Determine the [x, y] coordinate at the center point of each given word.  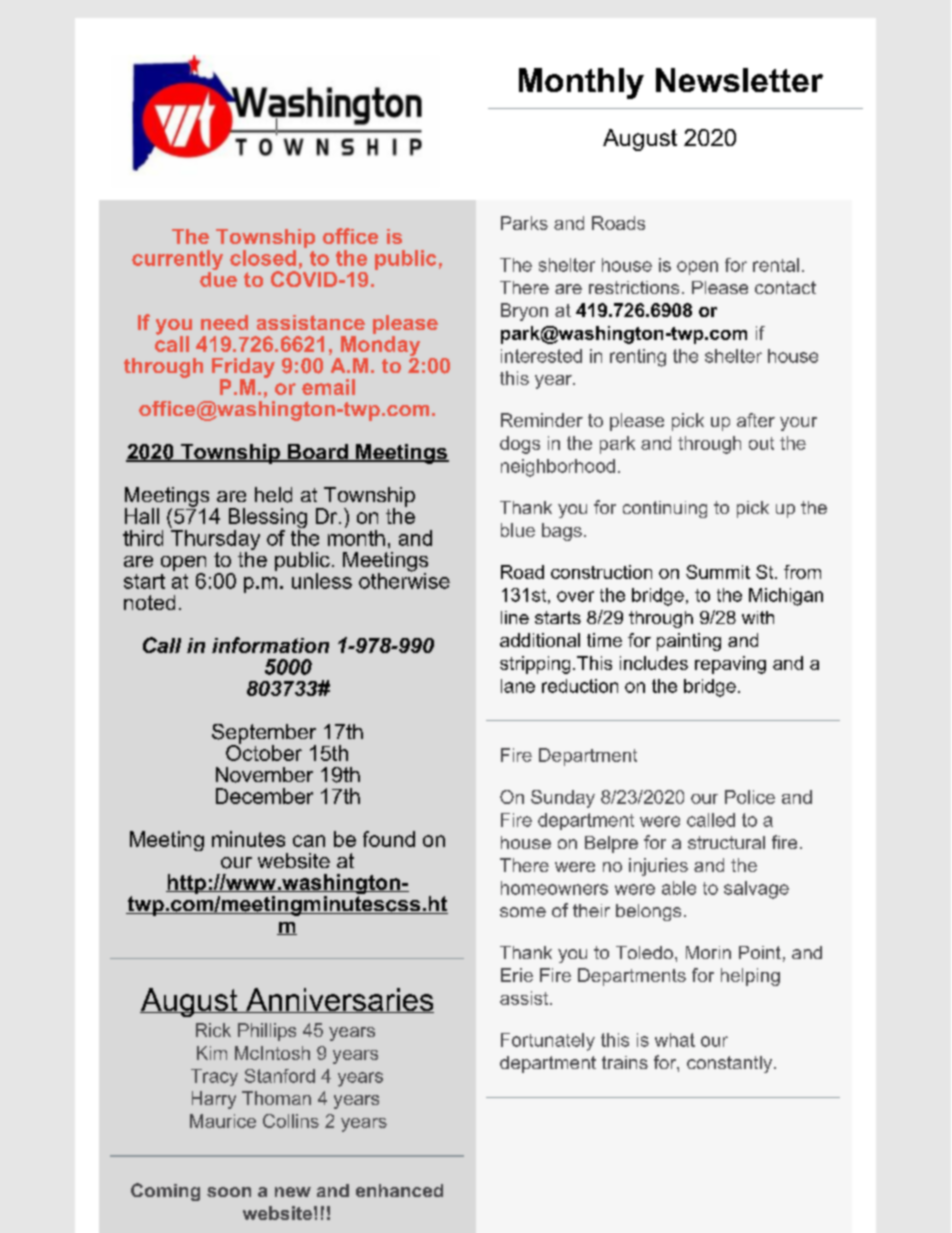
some [523, 912]
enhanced [399, 1190]
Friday [243, 369]
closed [263, 258]
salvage [756, 890]
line [515, 617]
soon [229, 1192]
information [270, 645]
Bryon [524, 312]
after [756, 420]
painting [689, 642]
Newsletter [739, 80]
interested [541, 356]
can [309, 841]
